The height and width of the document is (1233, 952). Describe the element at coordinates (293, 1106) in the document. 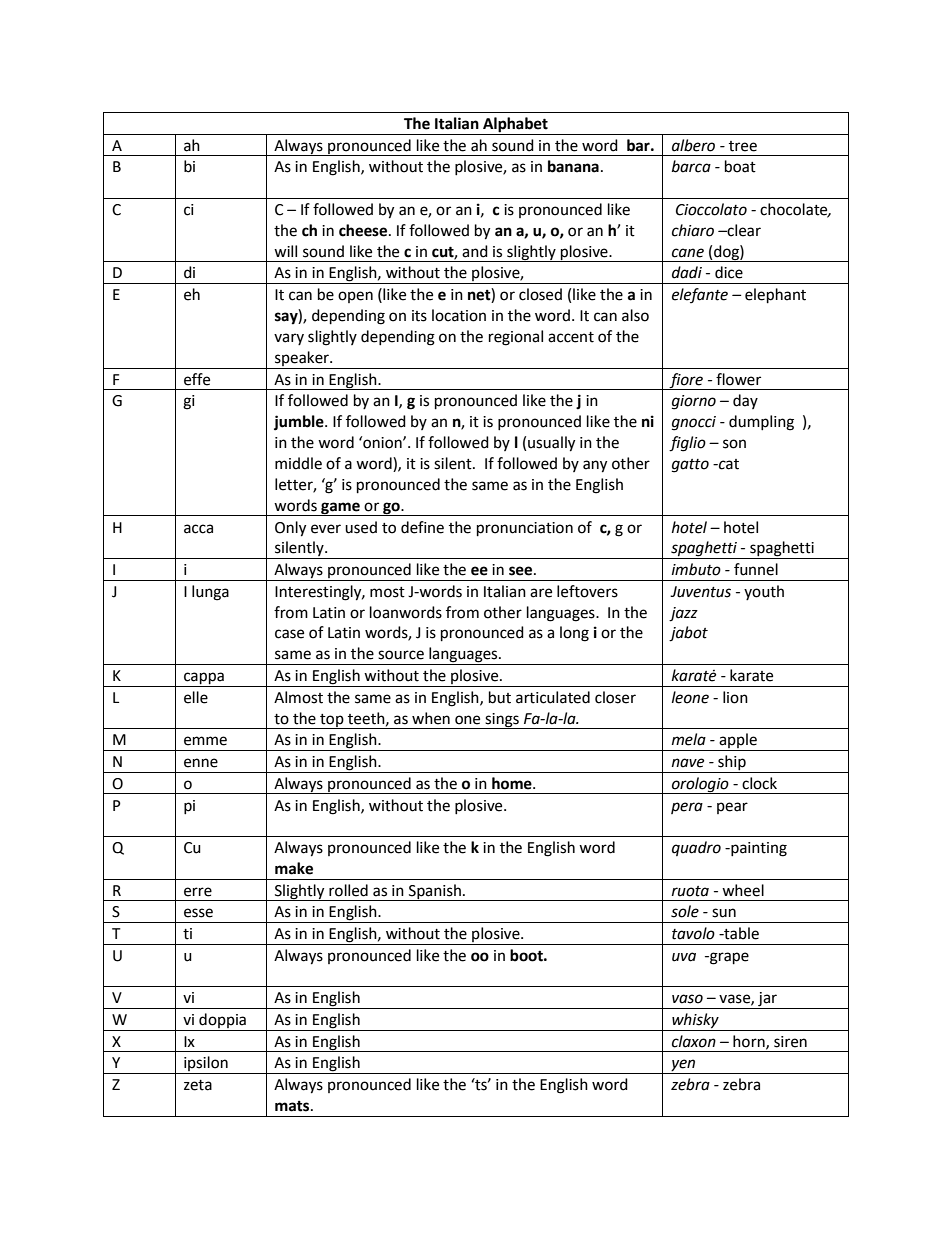

I see `mats` at that location.
